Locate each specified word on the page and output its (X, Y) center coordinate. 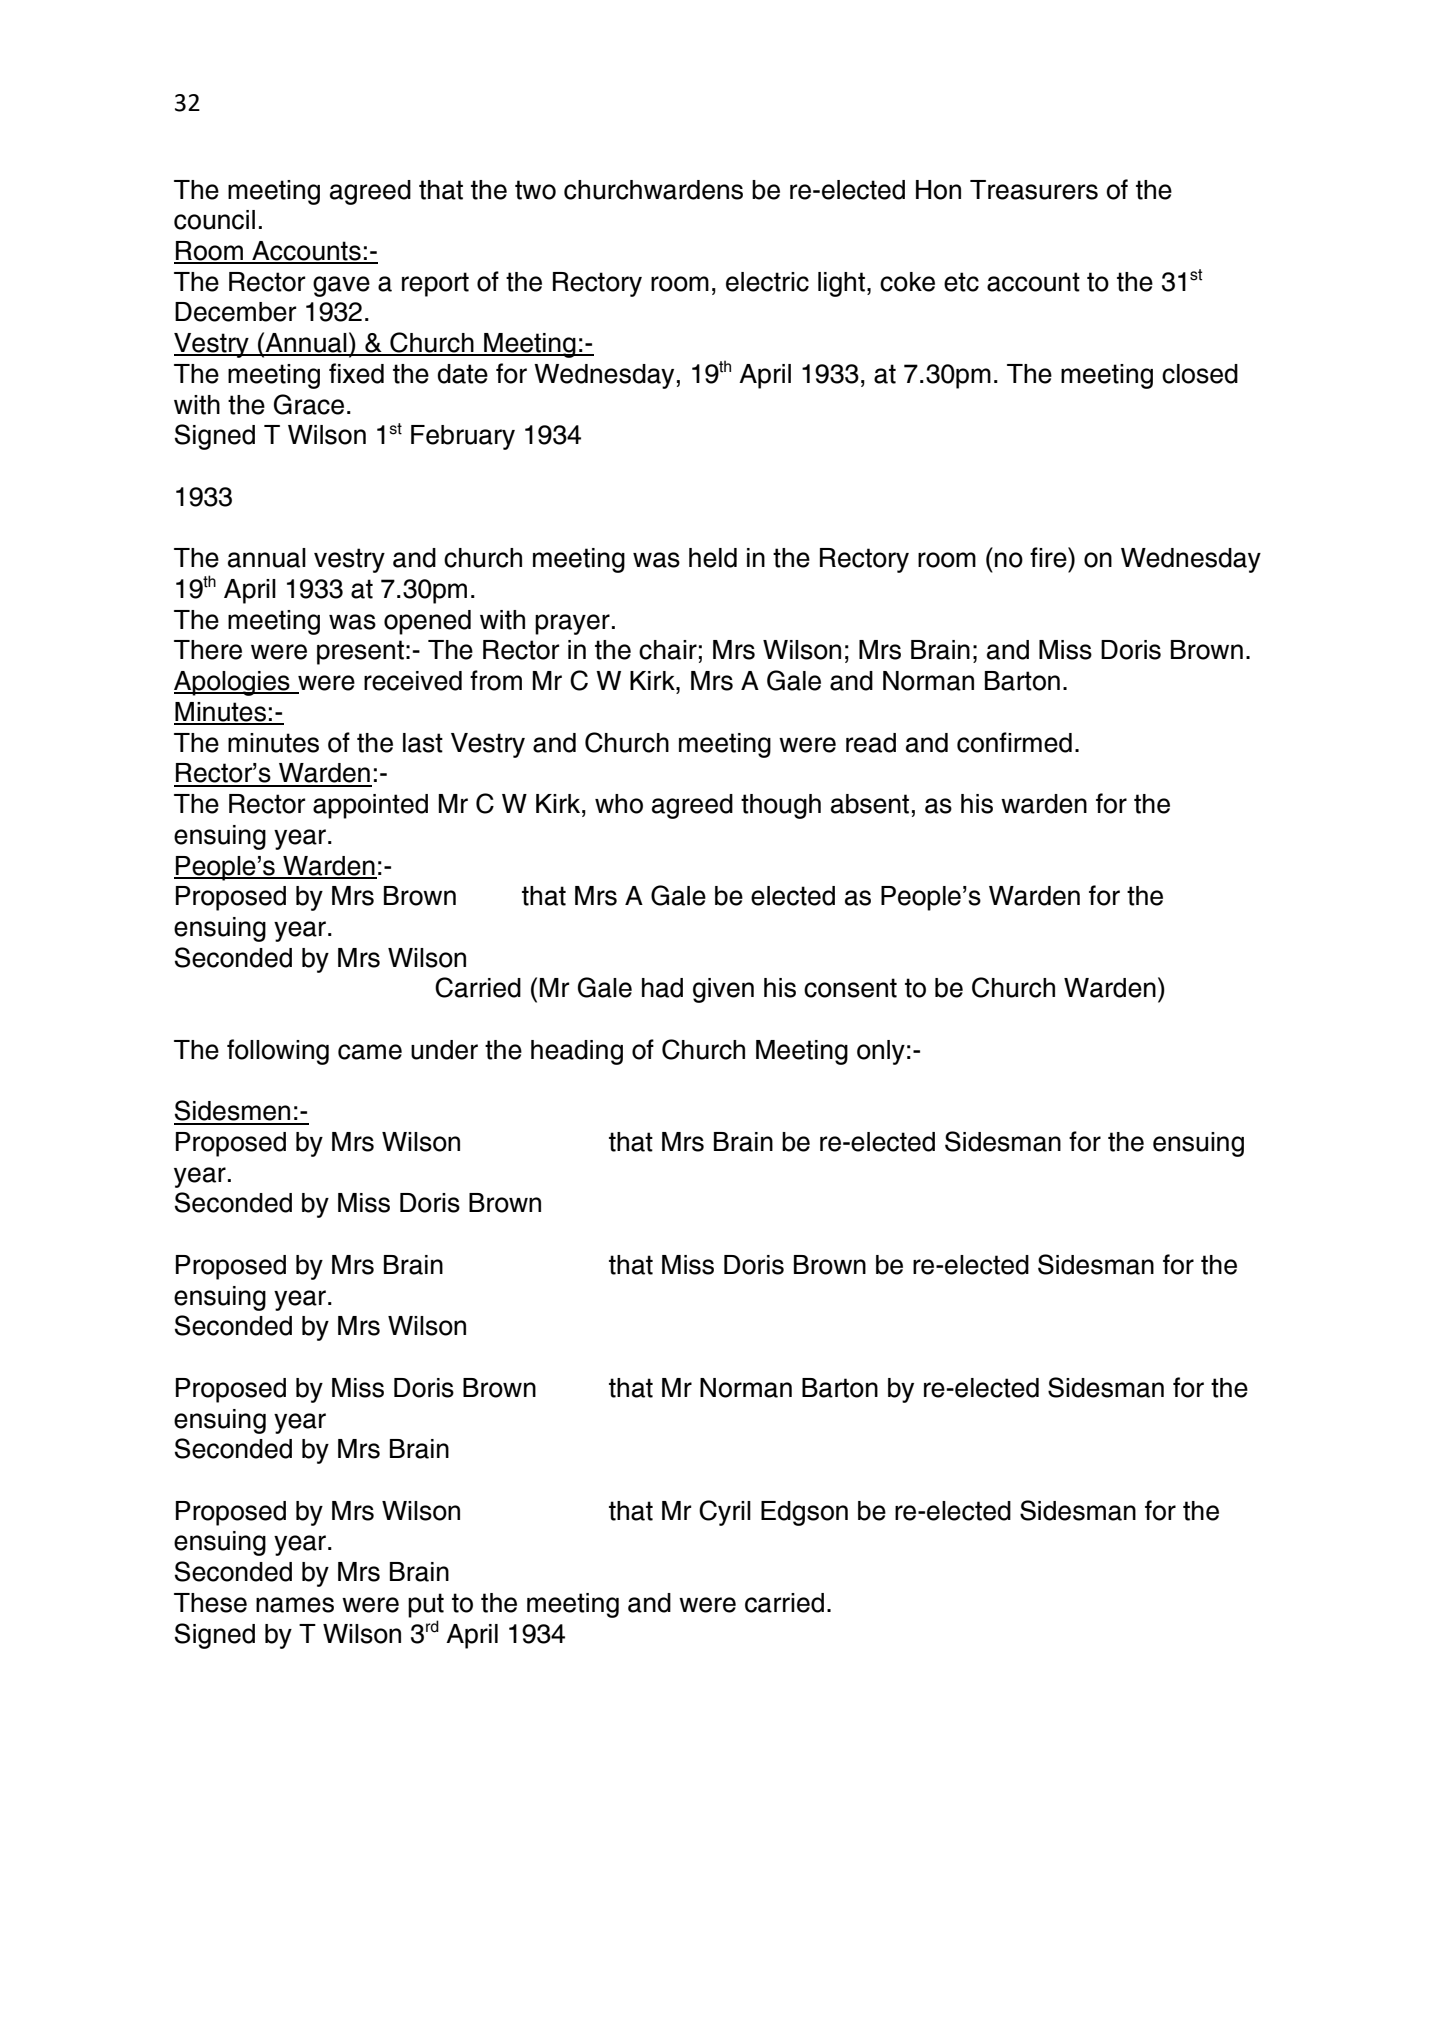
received (413, 681)
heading (577, 1052)
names (295, 1605)
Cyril (725, 1513)
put (426, 1605)
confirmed (1014, 742)
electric (767, 282)
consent (850, 988)
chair (668, 650)
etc (961, 282)
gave (341, 286)
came (370, 1052)
